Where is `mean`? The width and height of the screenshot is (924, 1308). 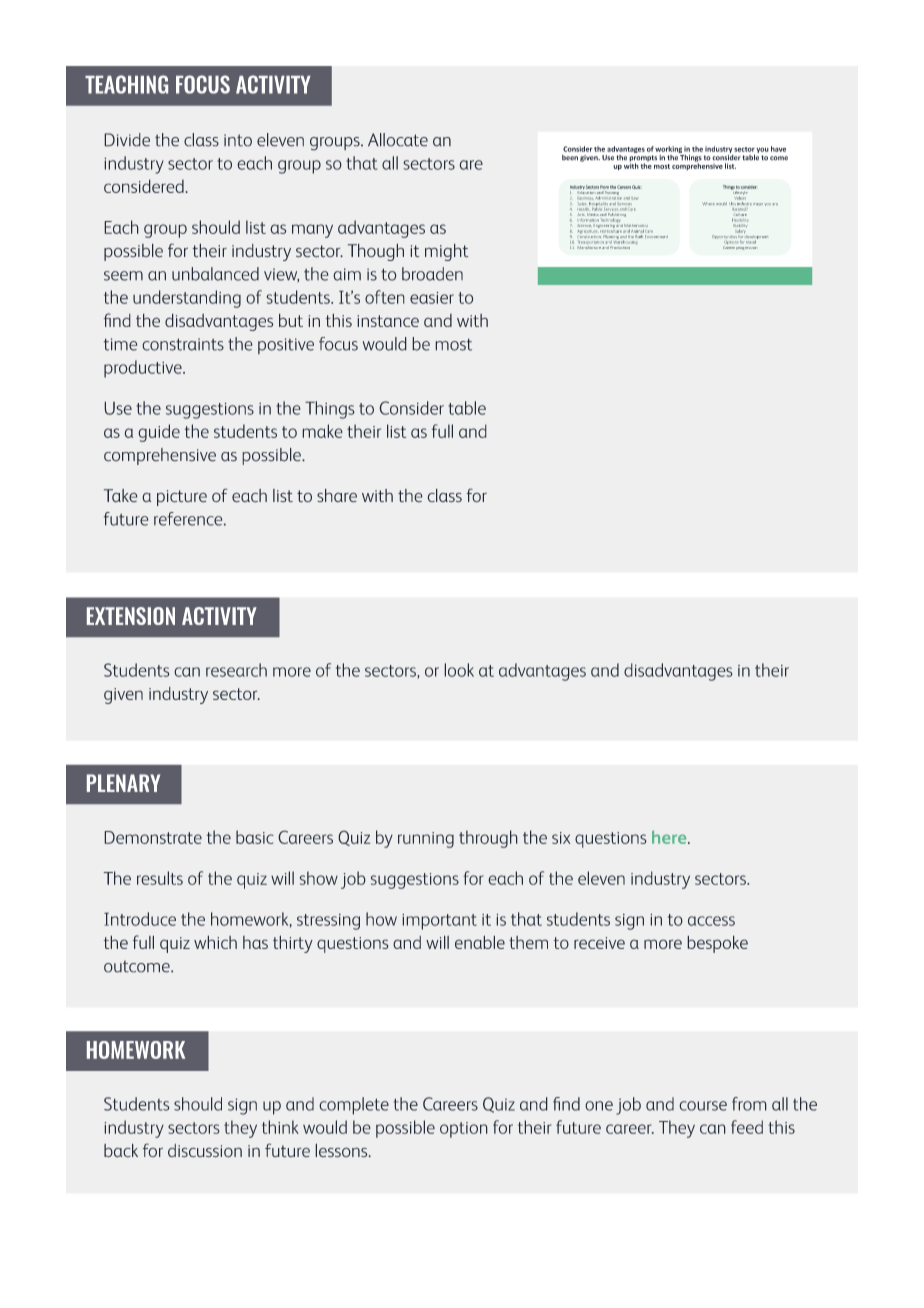 mean is located at coordinates (758, 204).
